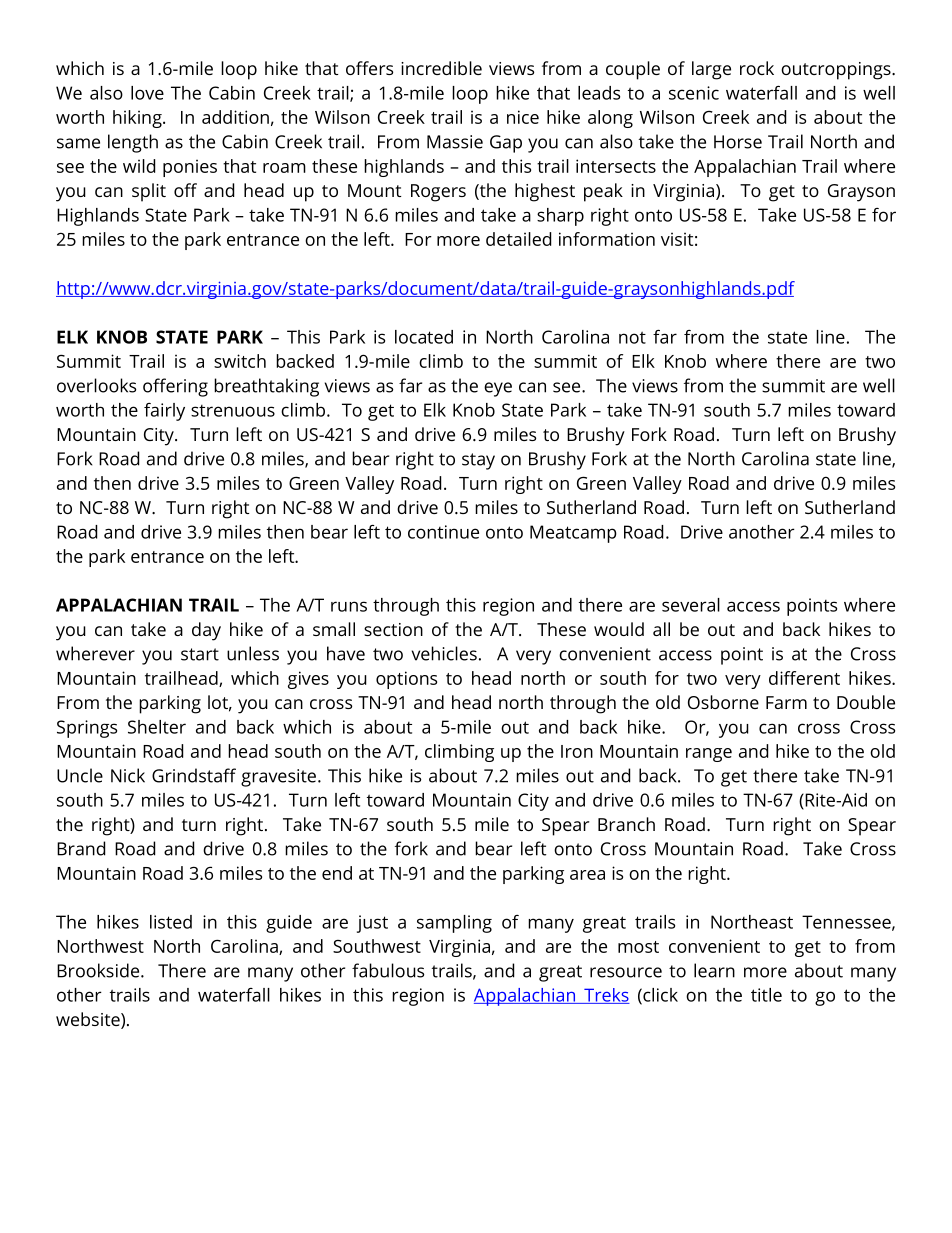 Image resolution: width=952 pixels, height=1233 pixels. I want to click on several, so click(691, 605).
